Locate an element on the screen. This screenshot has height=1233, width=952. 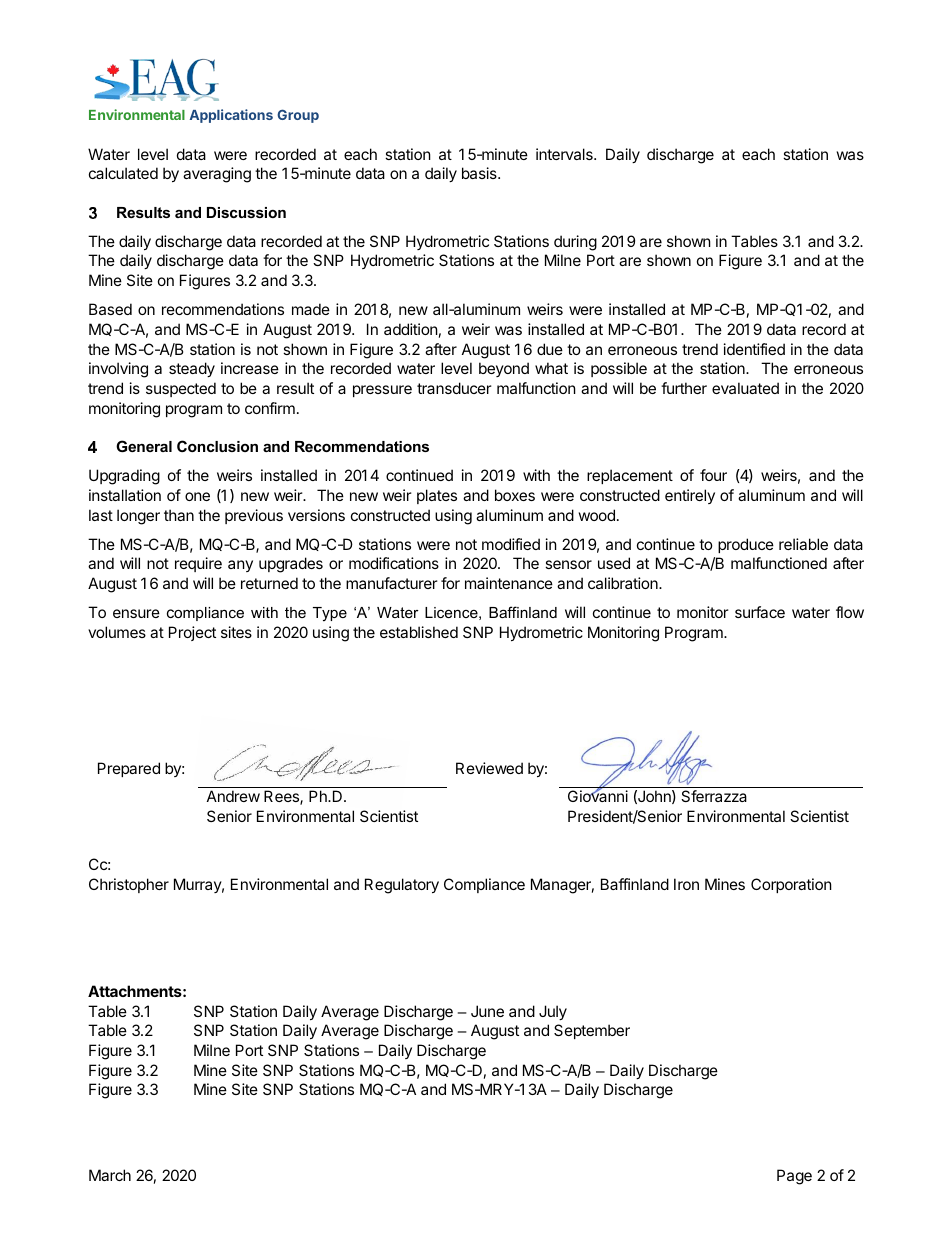
averaging is located at coordinates (217, 175).
